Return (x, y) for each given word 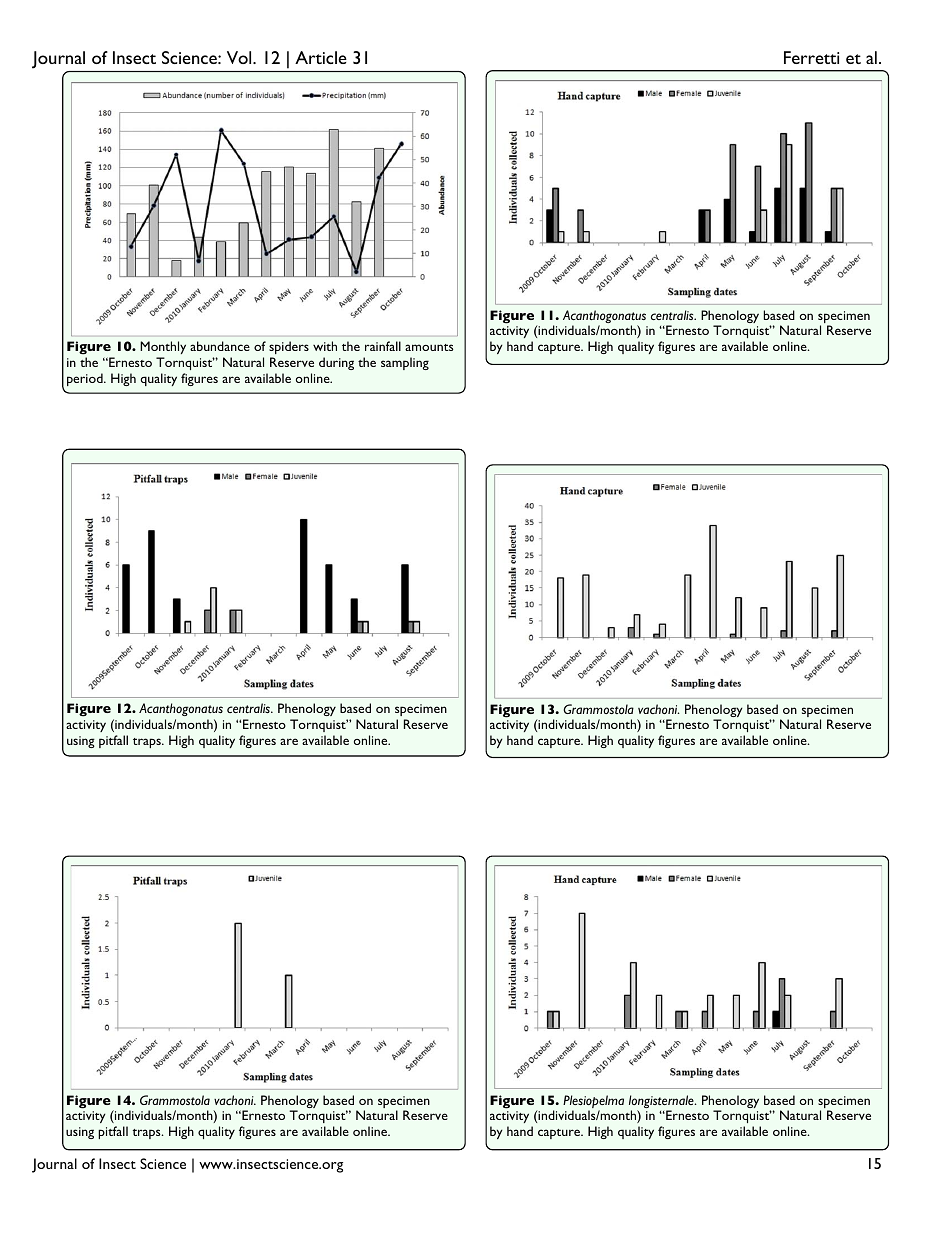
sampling (405, 363)
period (86, 379)
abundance (220, 346)
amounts (429, 347)
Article (321, 57)
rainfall (383, 346)
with (325, 346)
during (336, 363)
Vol (240, 57)
